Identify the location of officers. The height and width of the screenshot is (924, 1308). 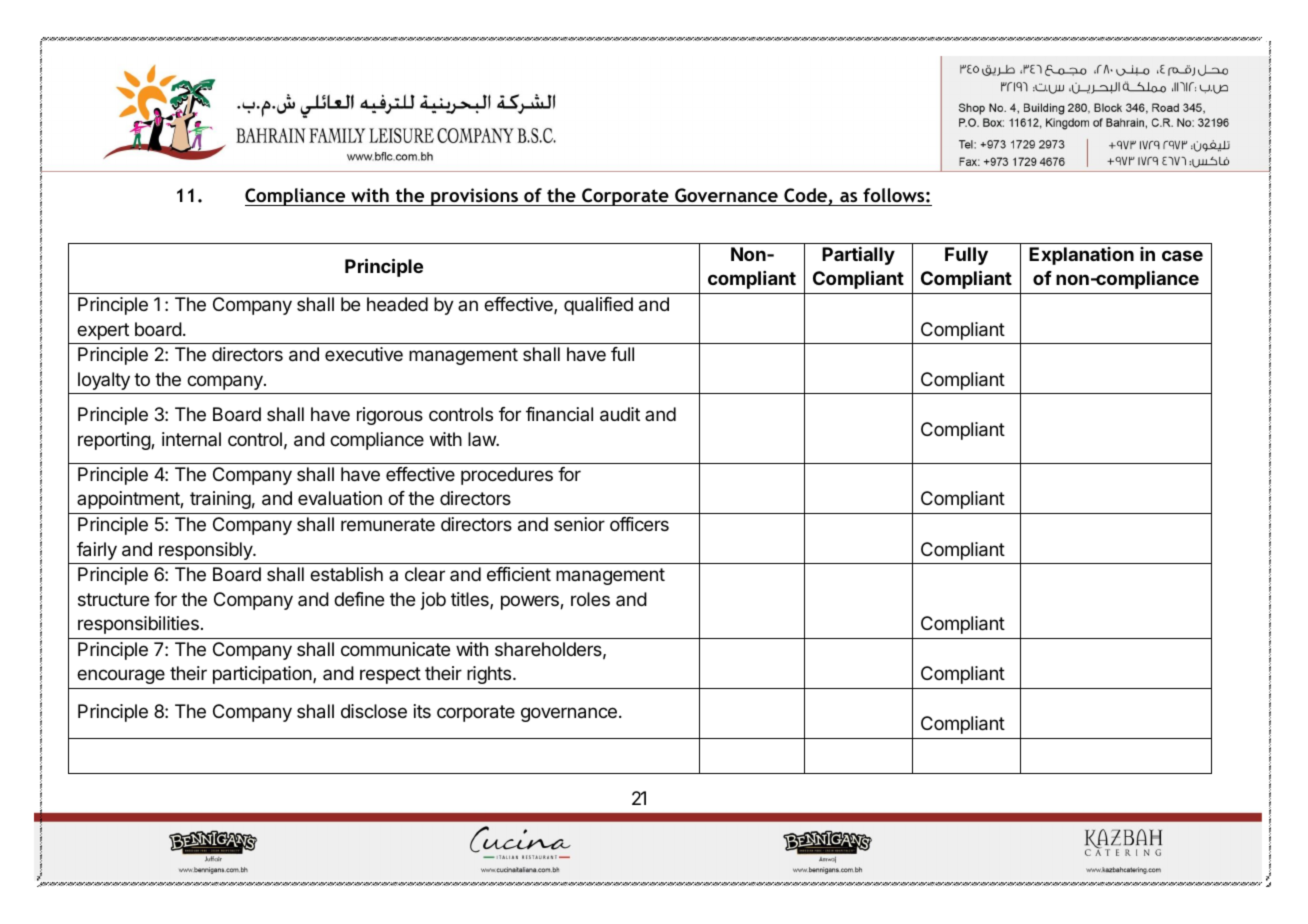
(639, 524).
